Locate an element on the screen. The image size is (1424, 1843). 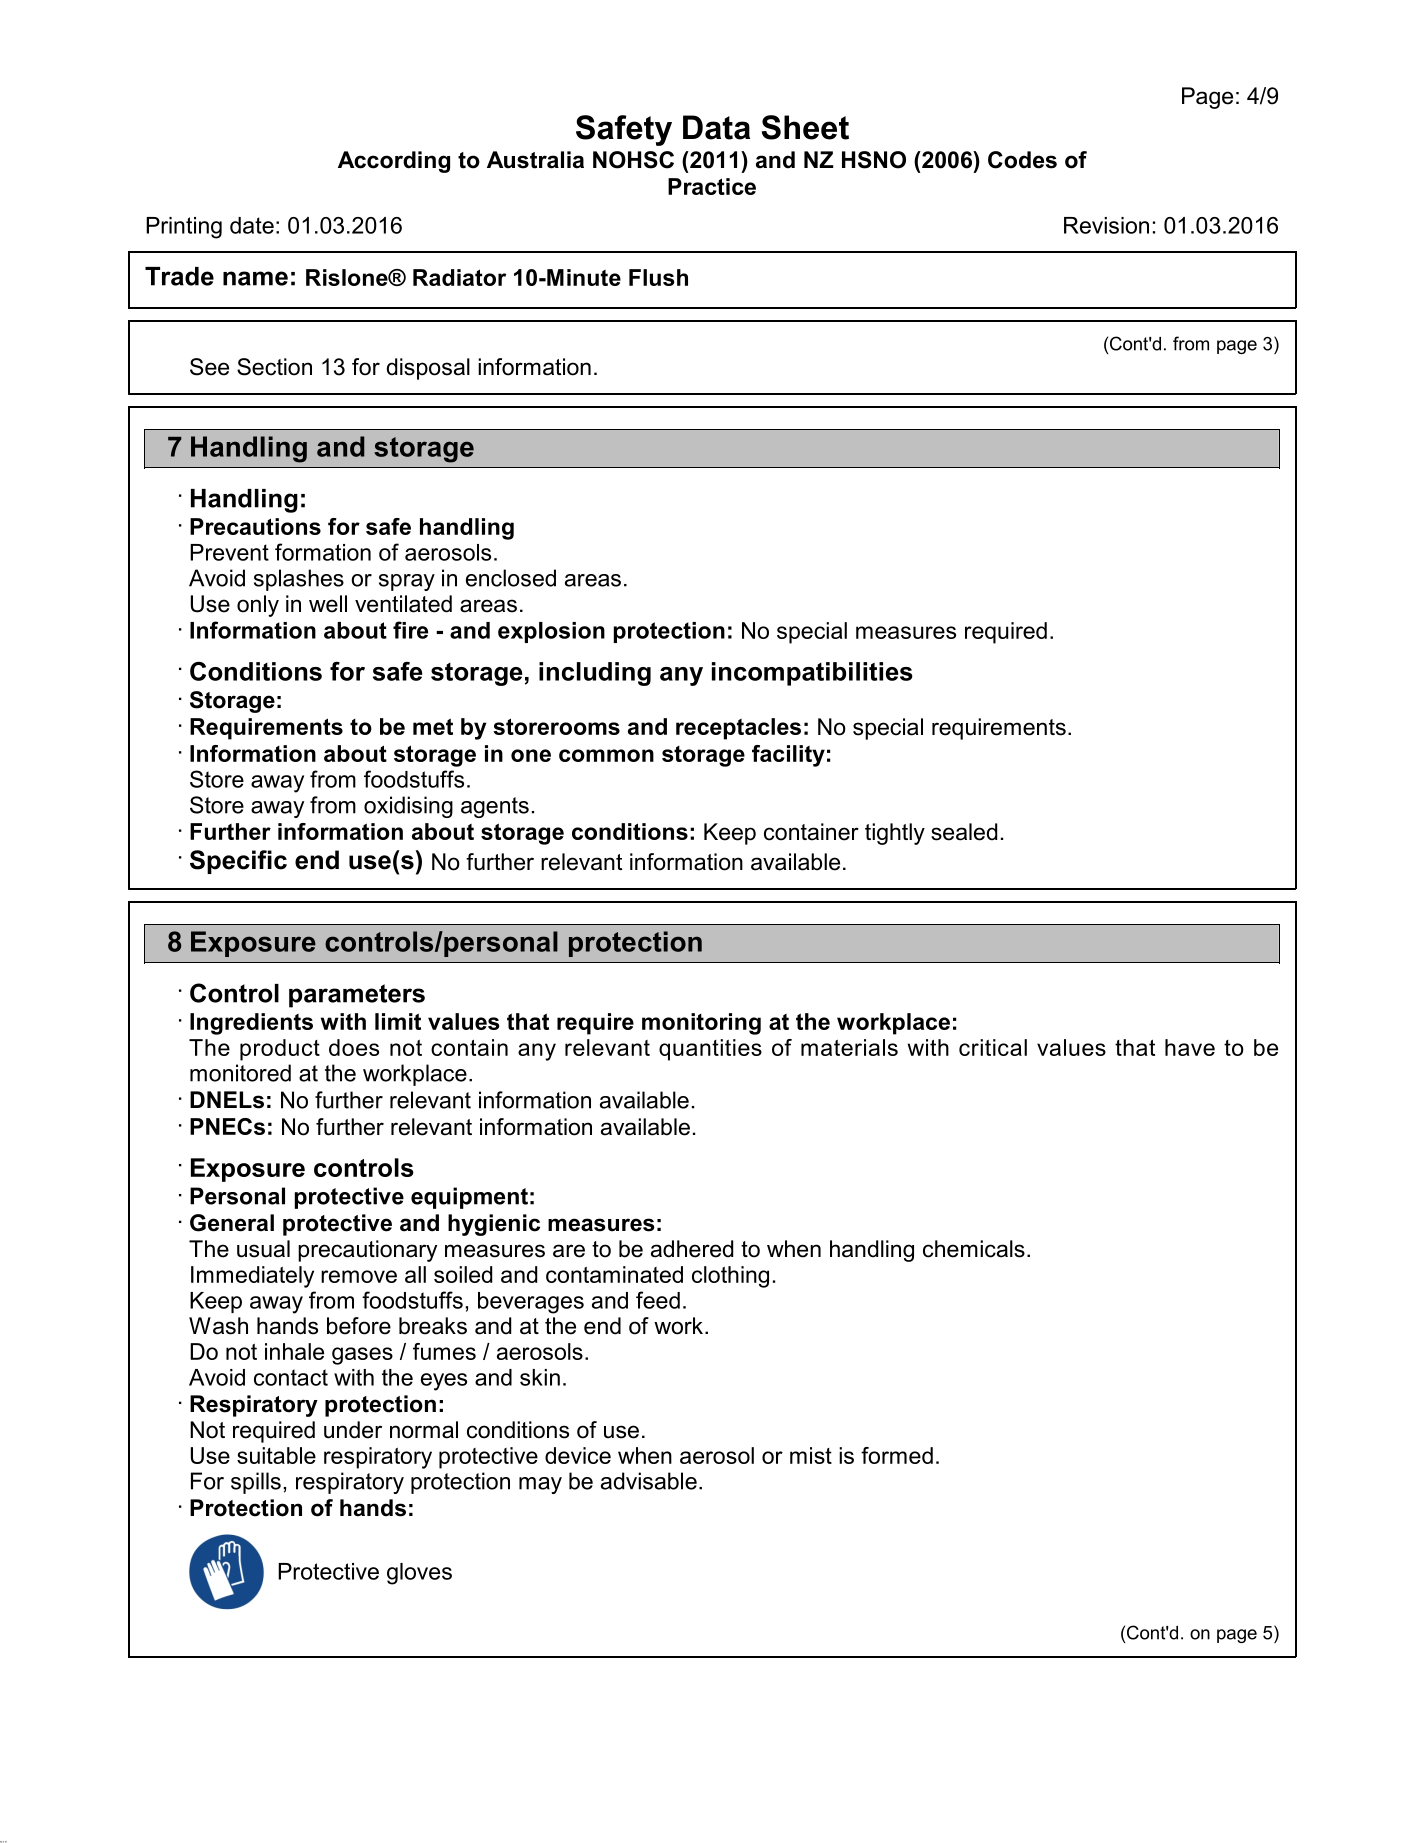
chemicals is located at coordinates (974, 1249).
